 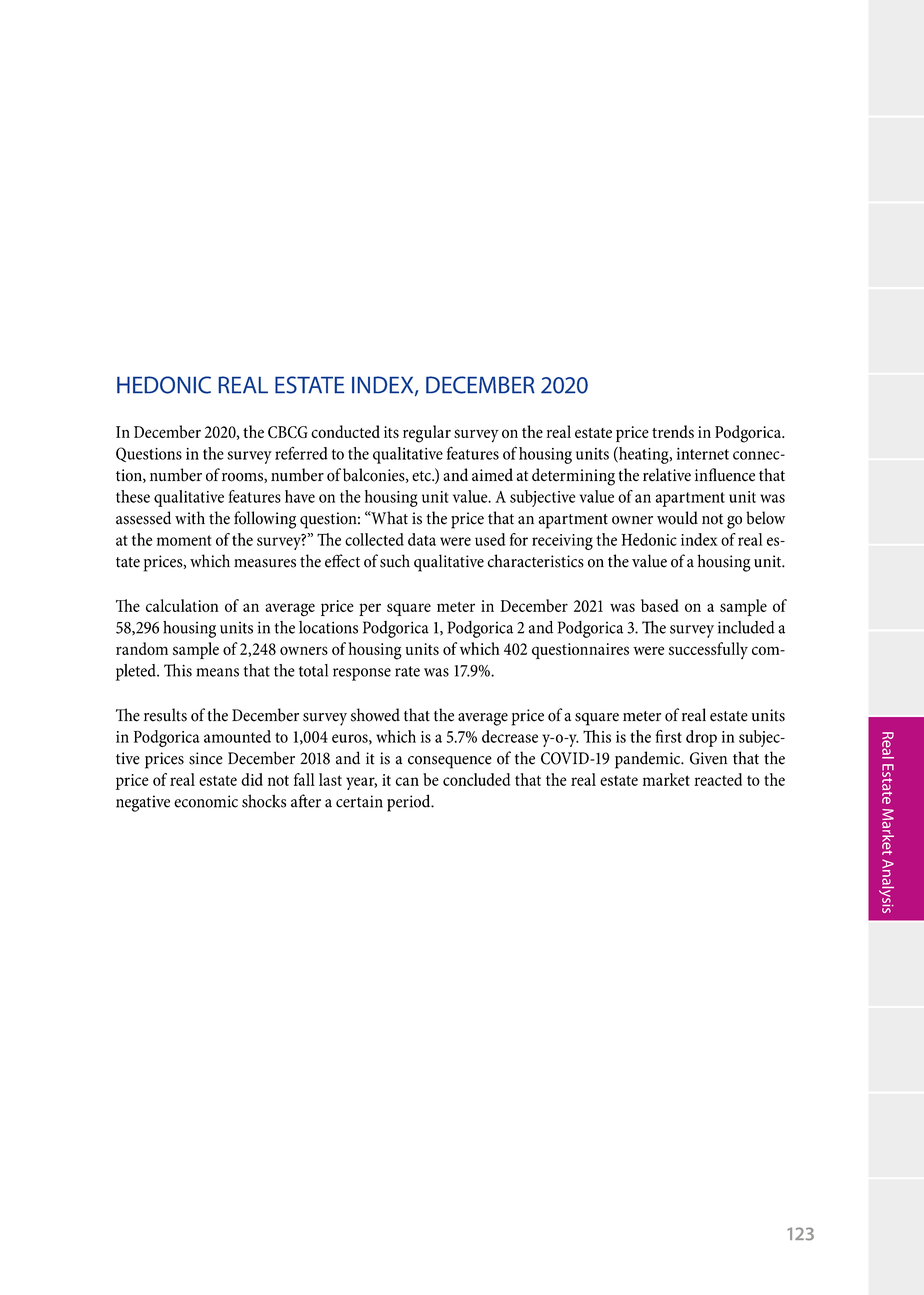 What do you see at coordinates (703, 454) in the page?
I see `internet` at bounding box center [703, 454].
